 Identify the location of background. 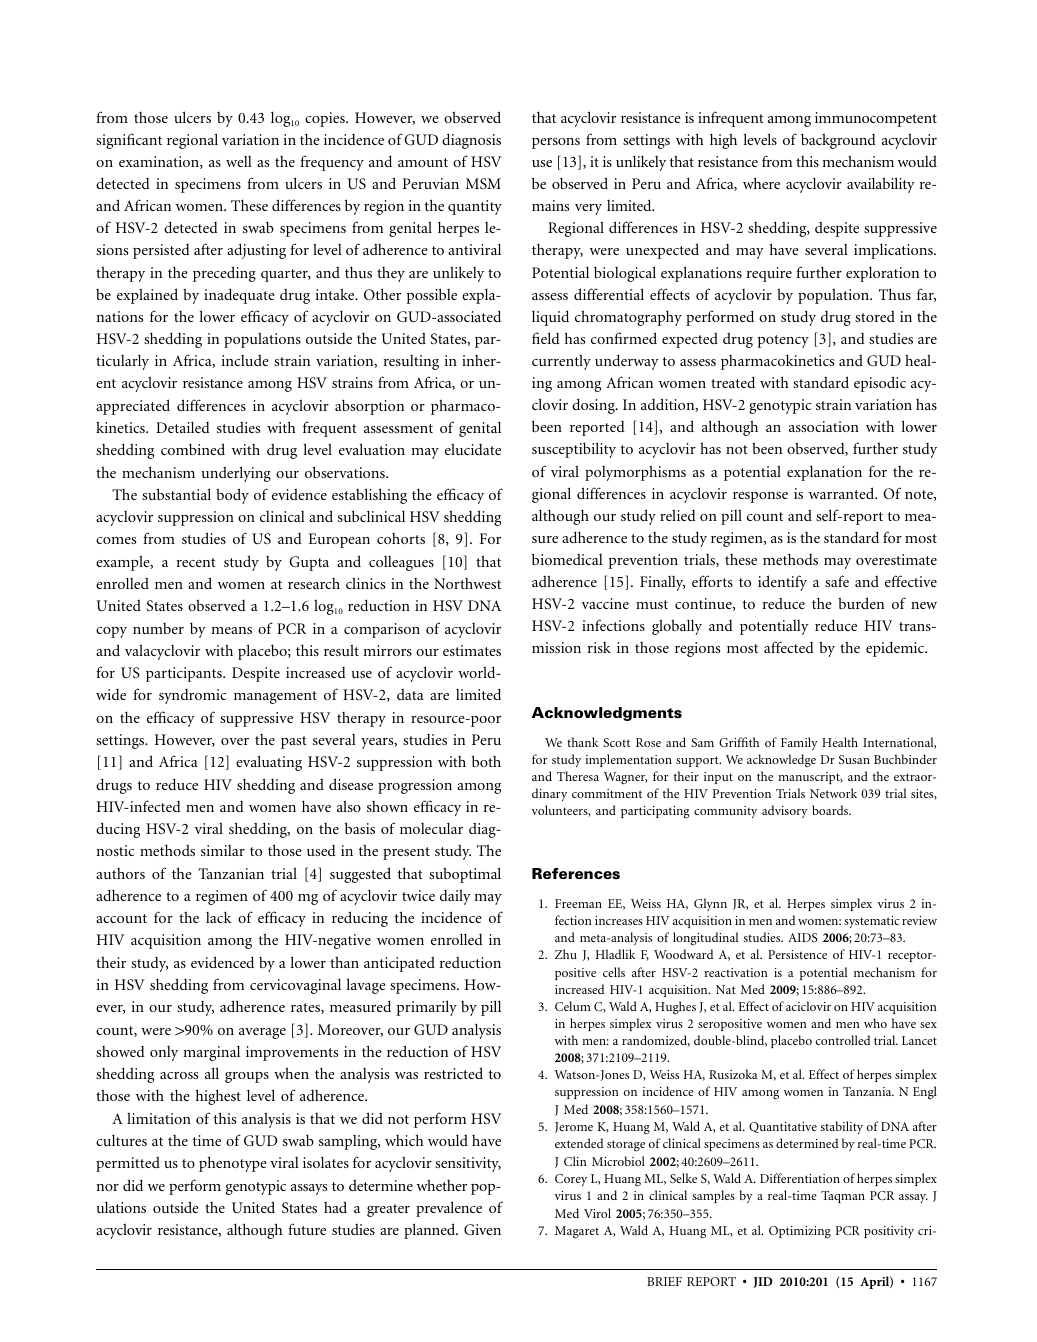
(838, 141).
